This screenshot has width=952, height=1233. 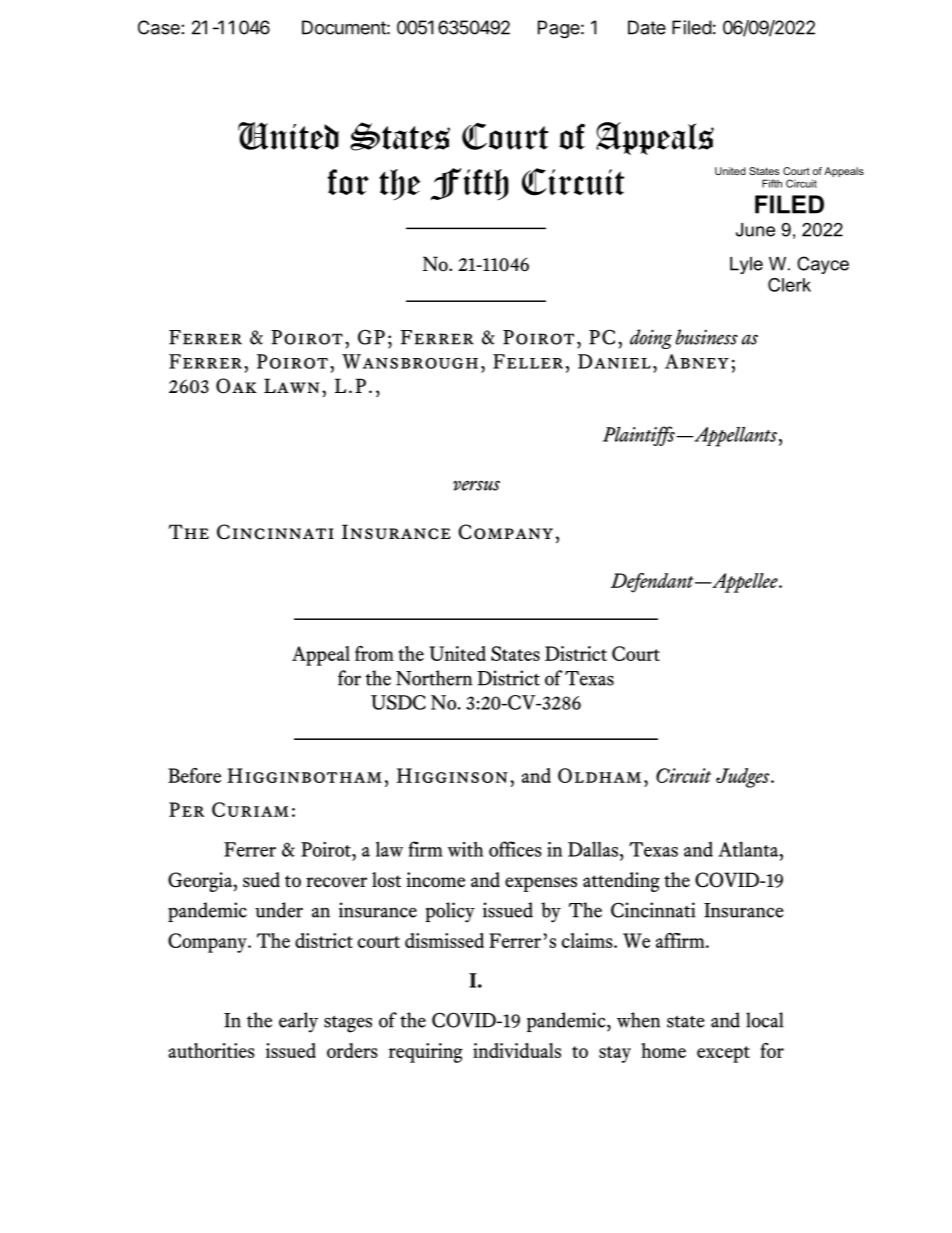 I want to click on authorities, so click(x=211, y=1050).
